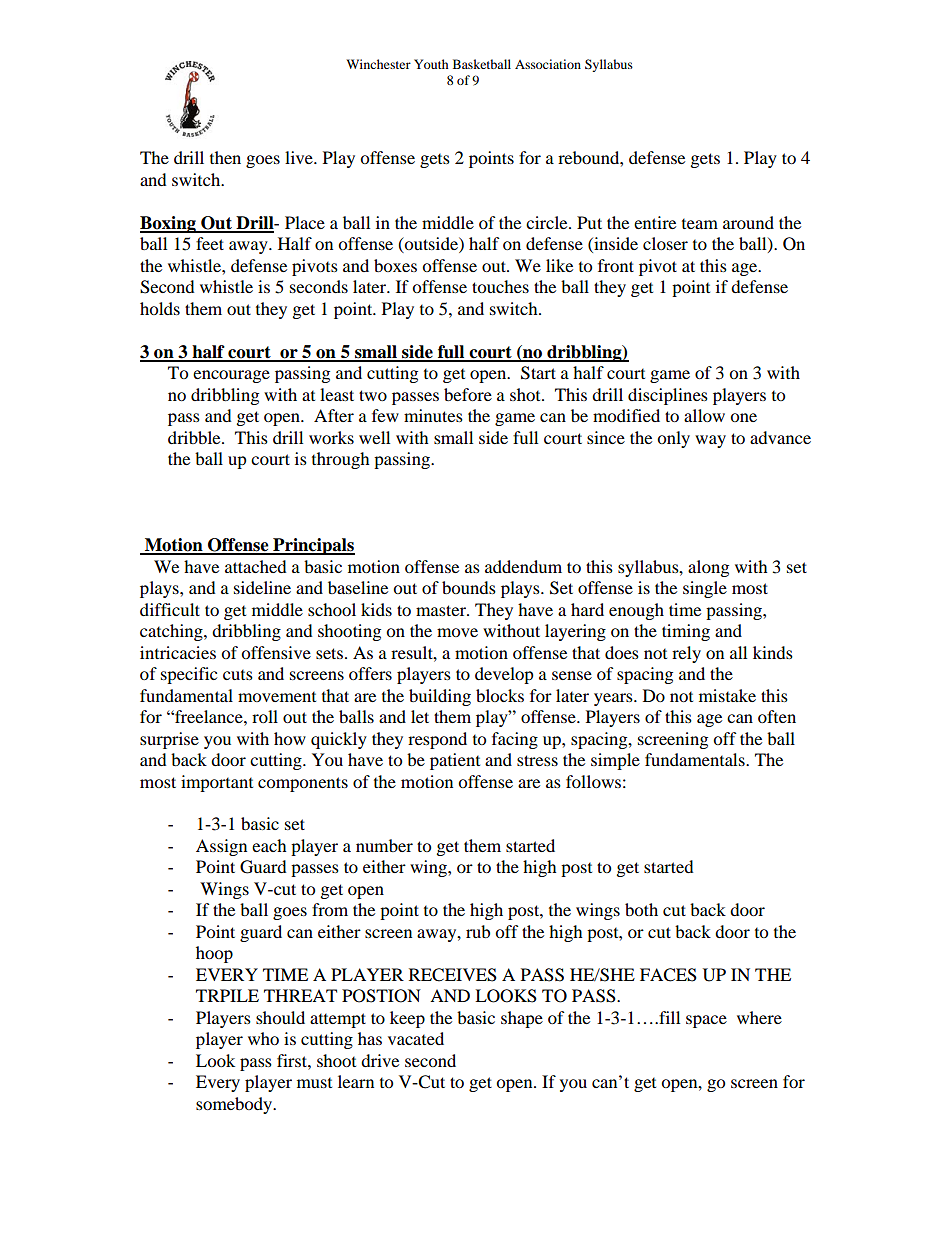  I want to click on allow, so click(704, 415).
